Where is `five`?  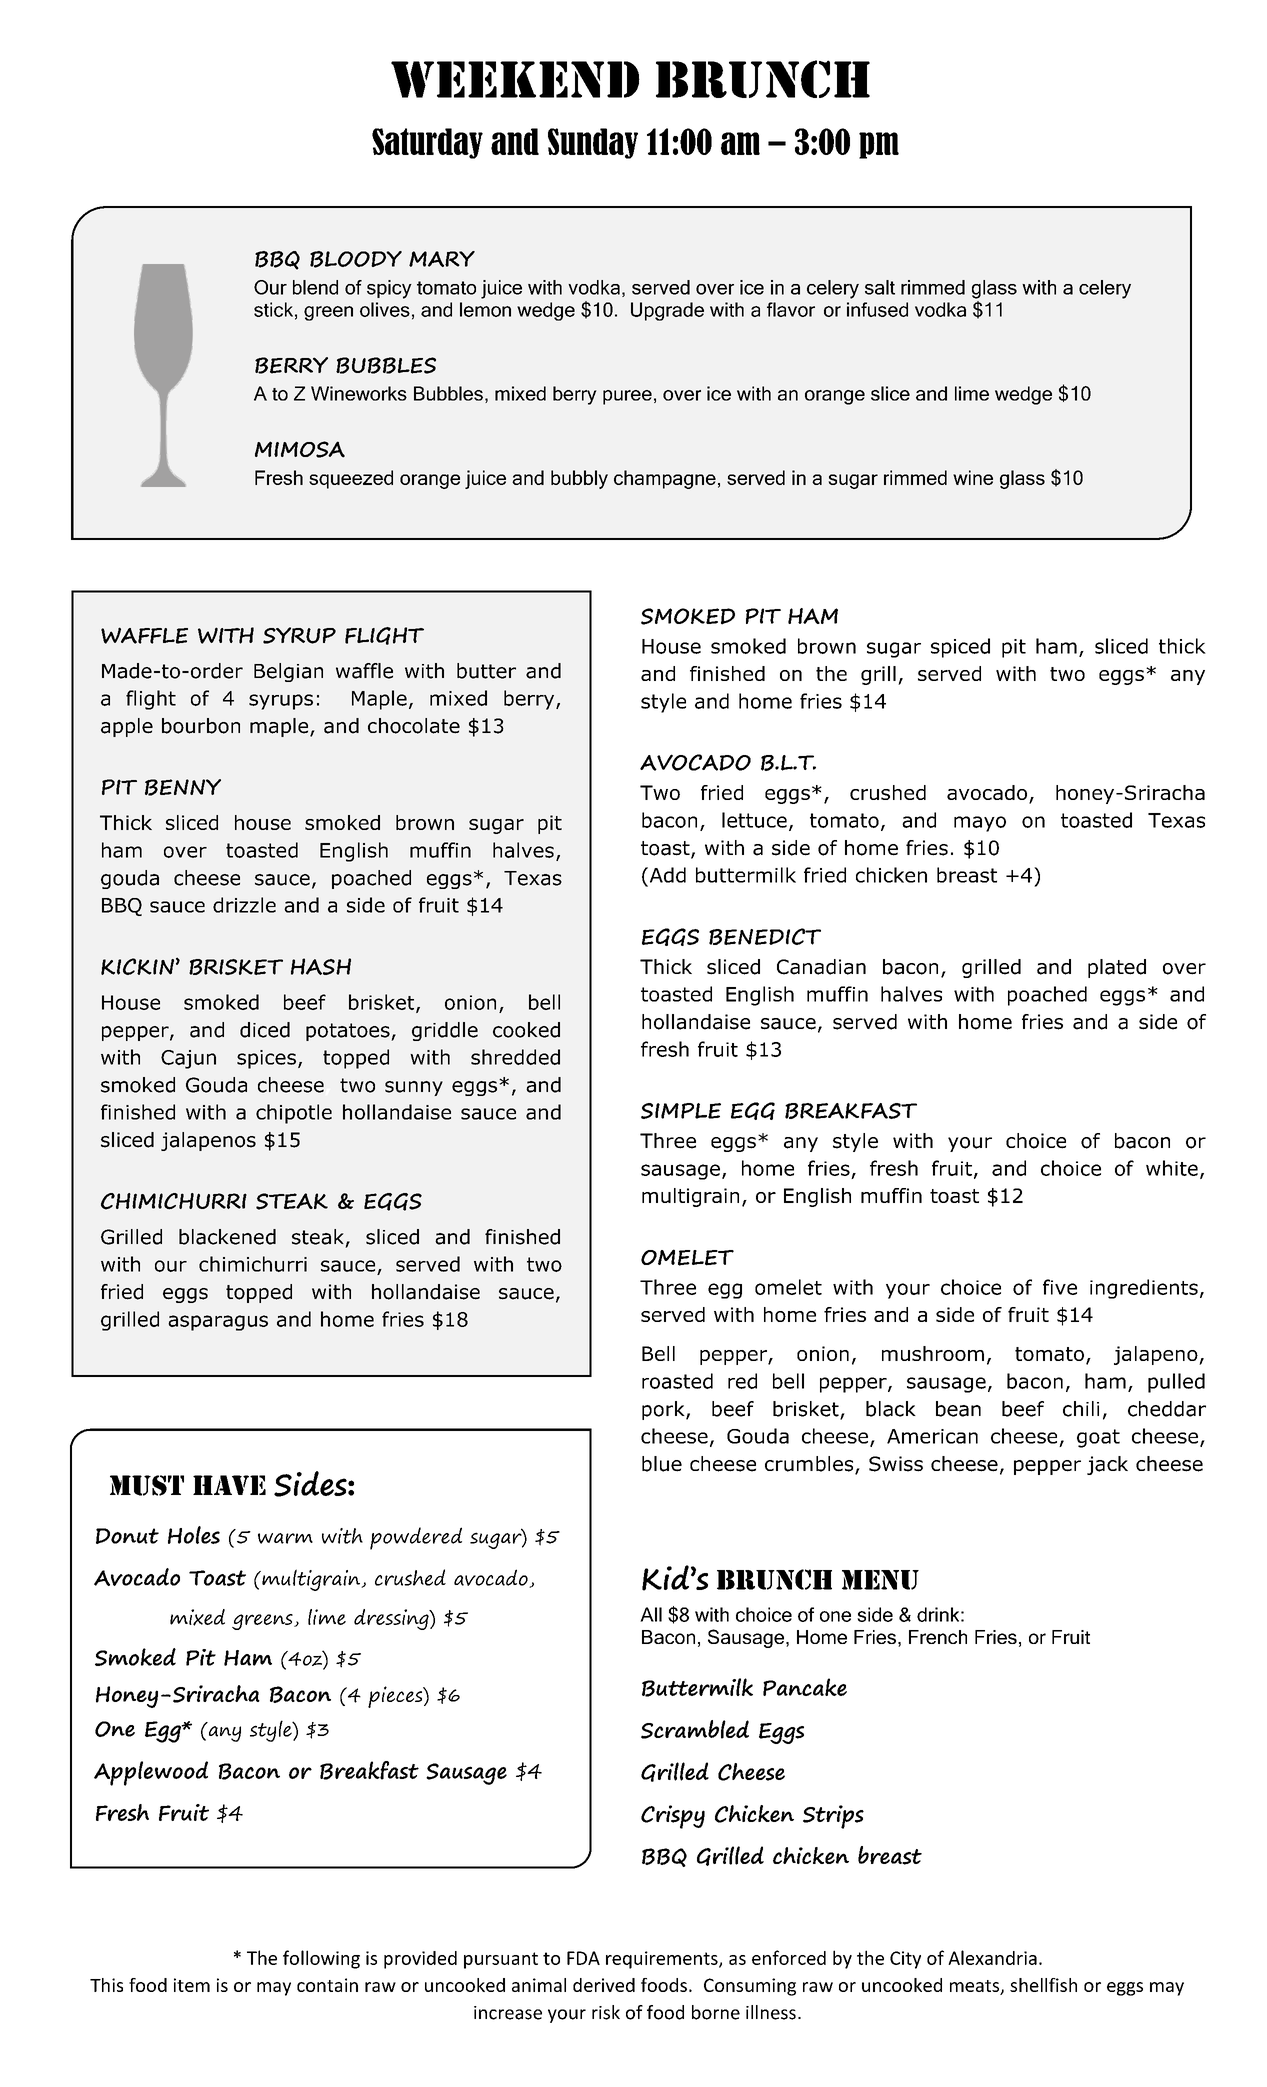
five is located at coordinates (1060, 1287).
